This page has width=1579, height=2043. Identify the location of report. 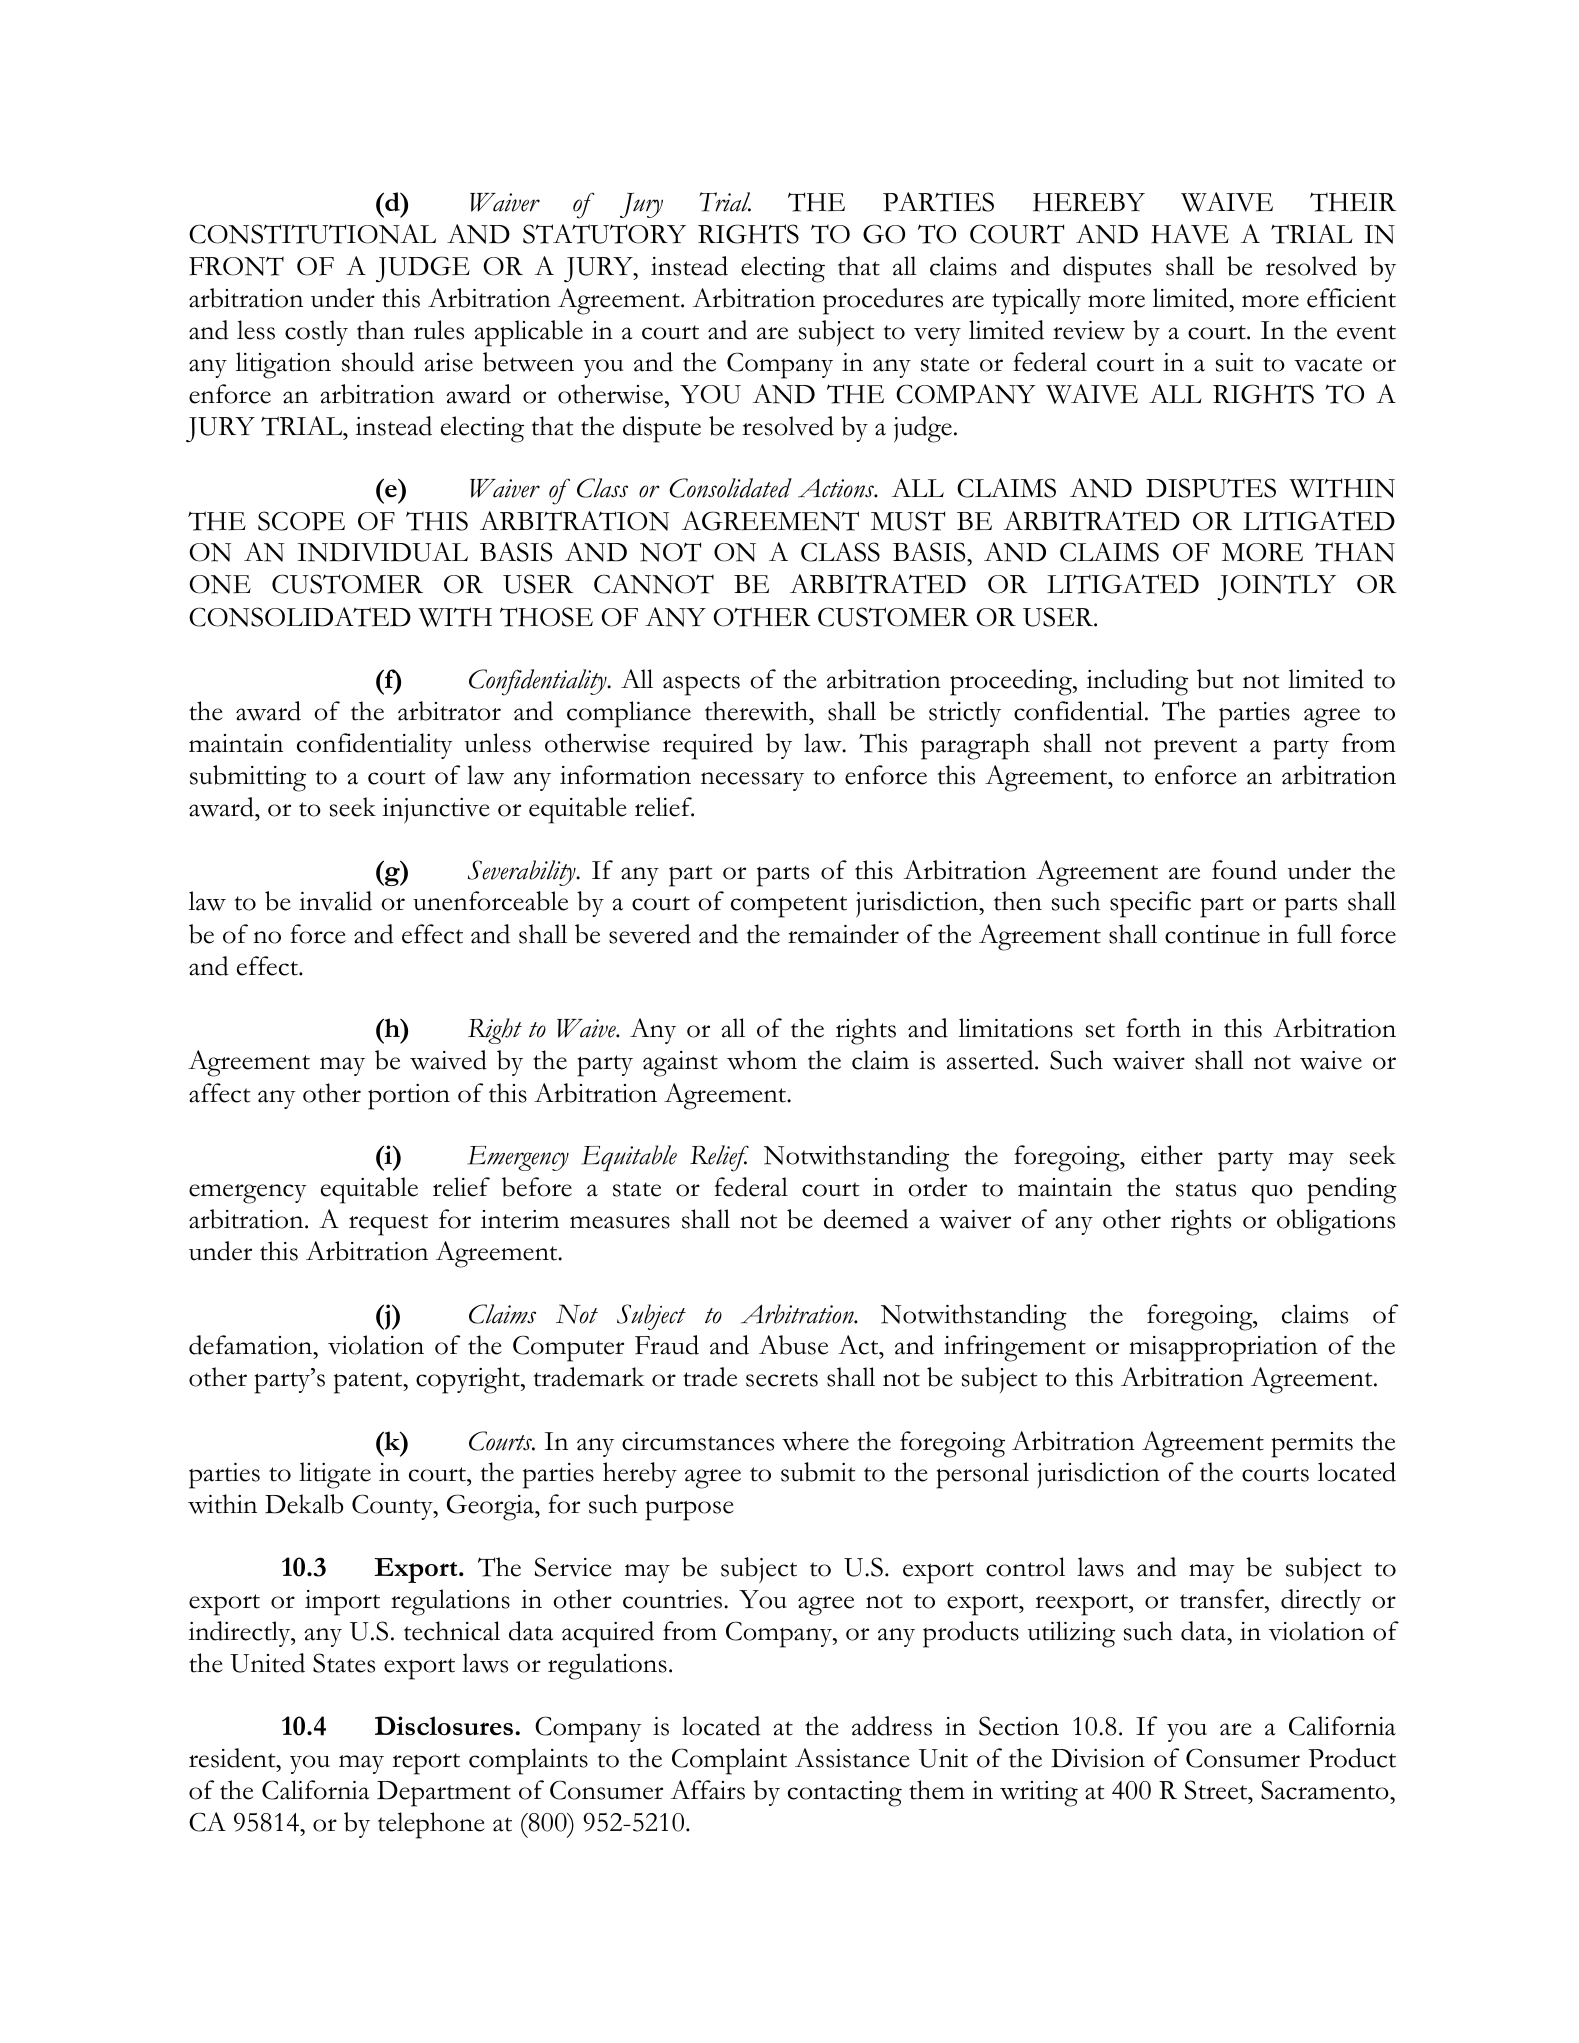
(426, 1764).
